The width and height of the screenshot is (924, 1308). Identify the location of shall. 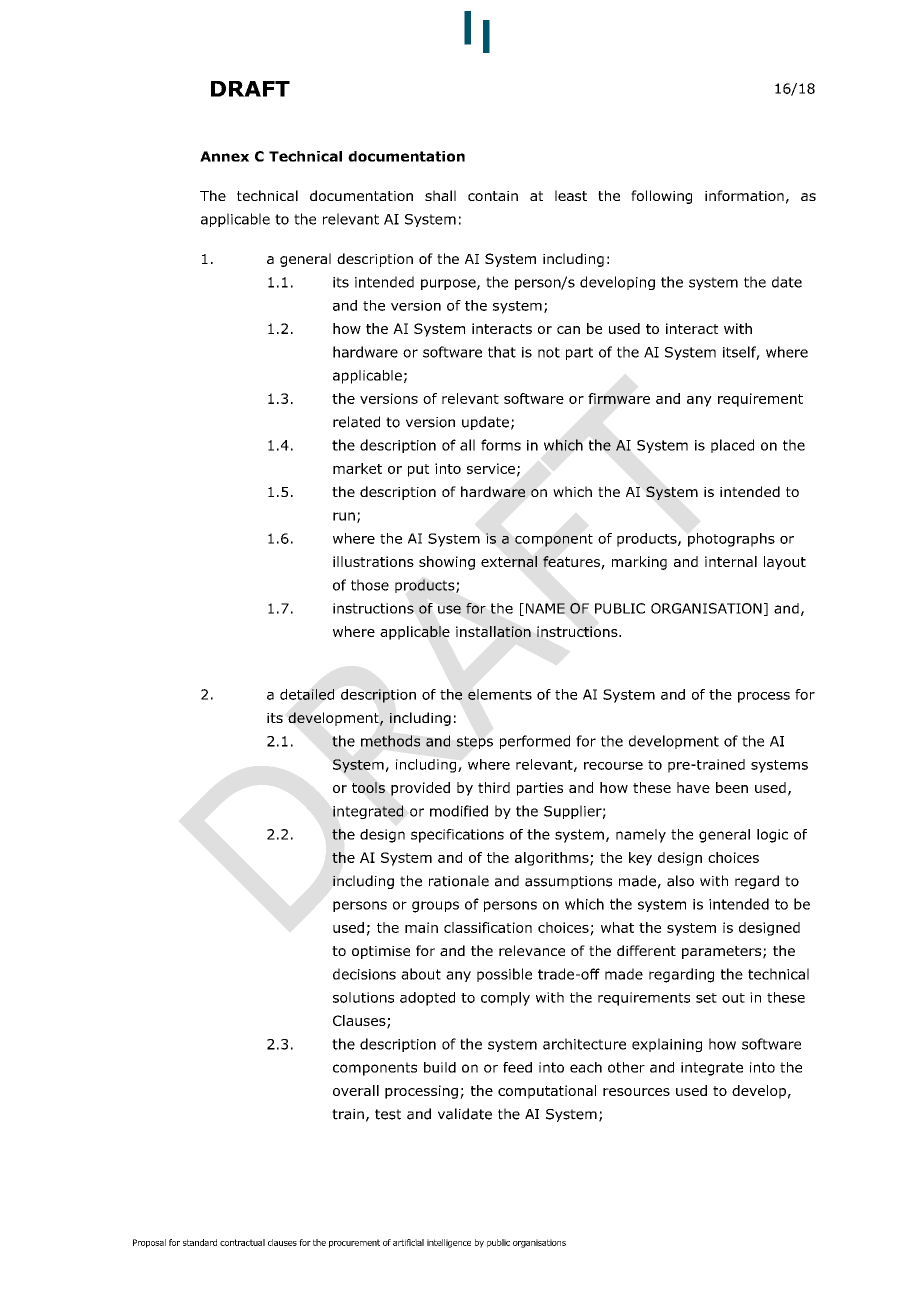
(440, 195).
